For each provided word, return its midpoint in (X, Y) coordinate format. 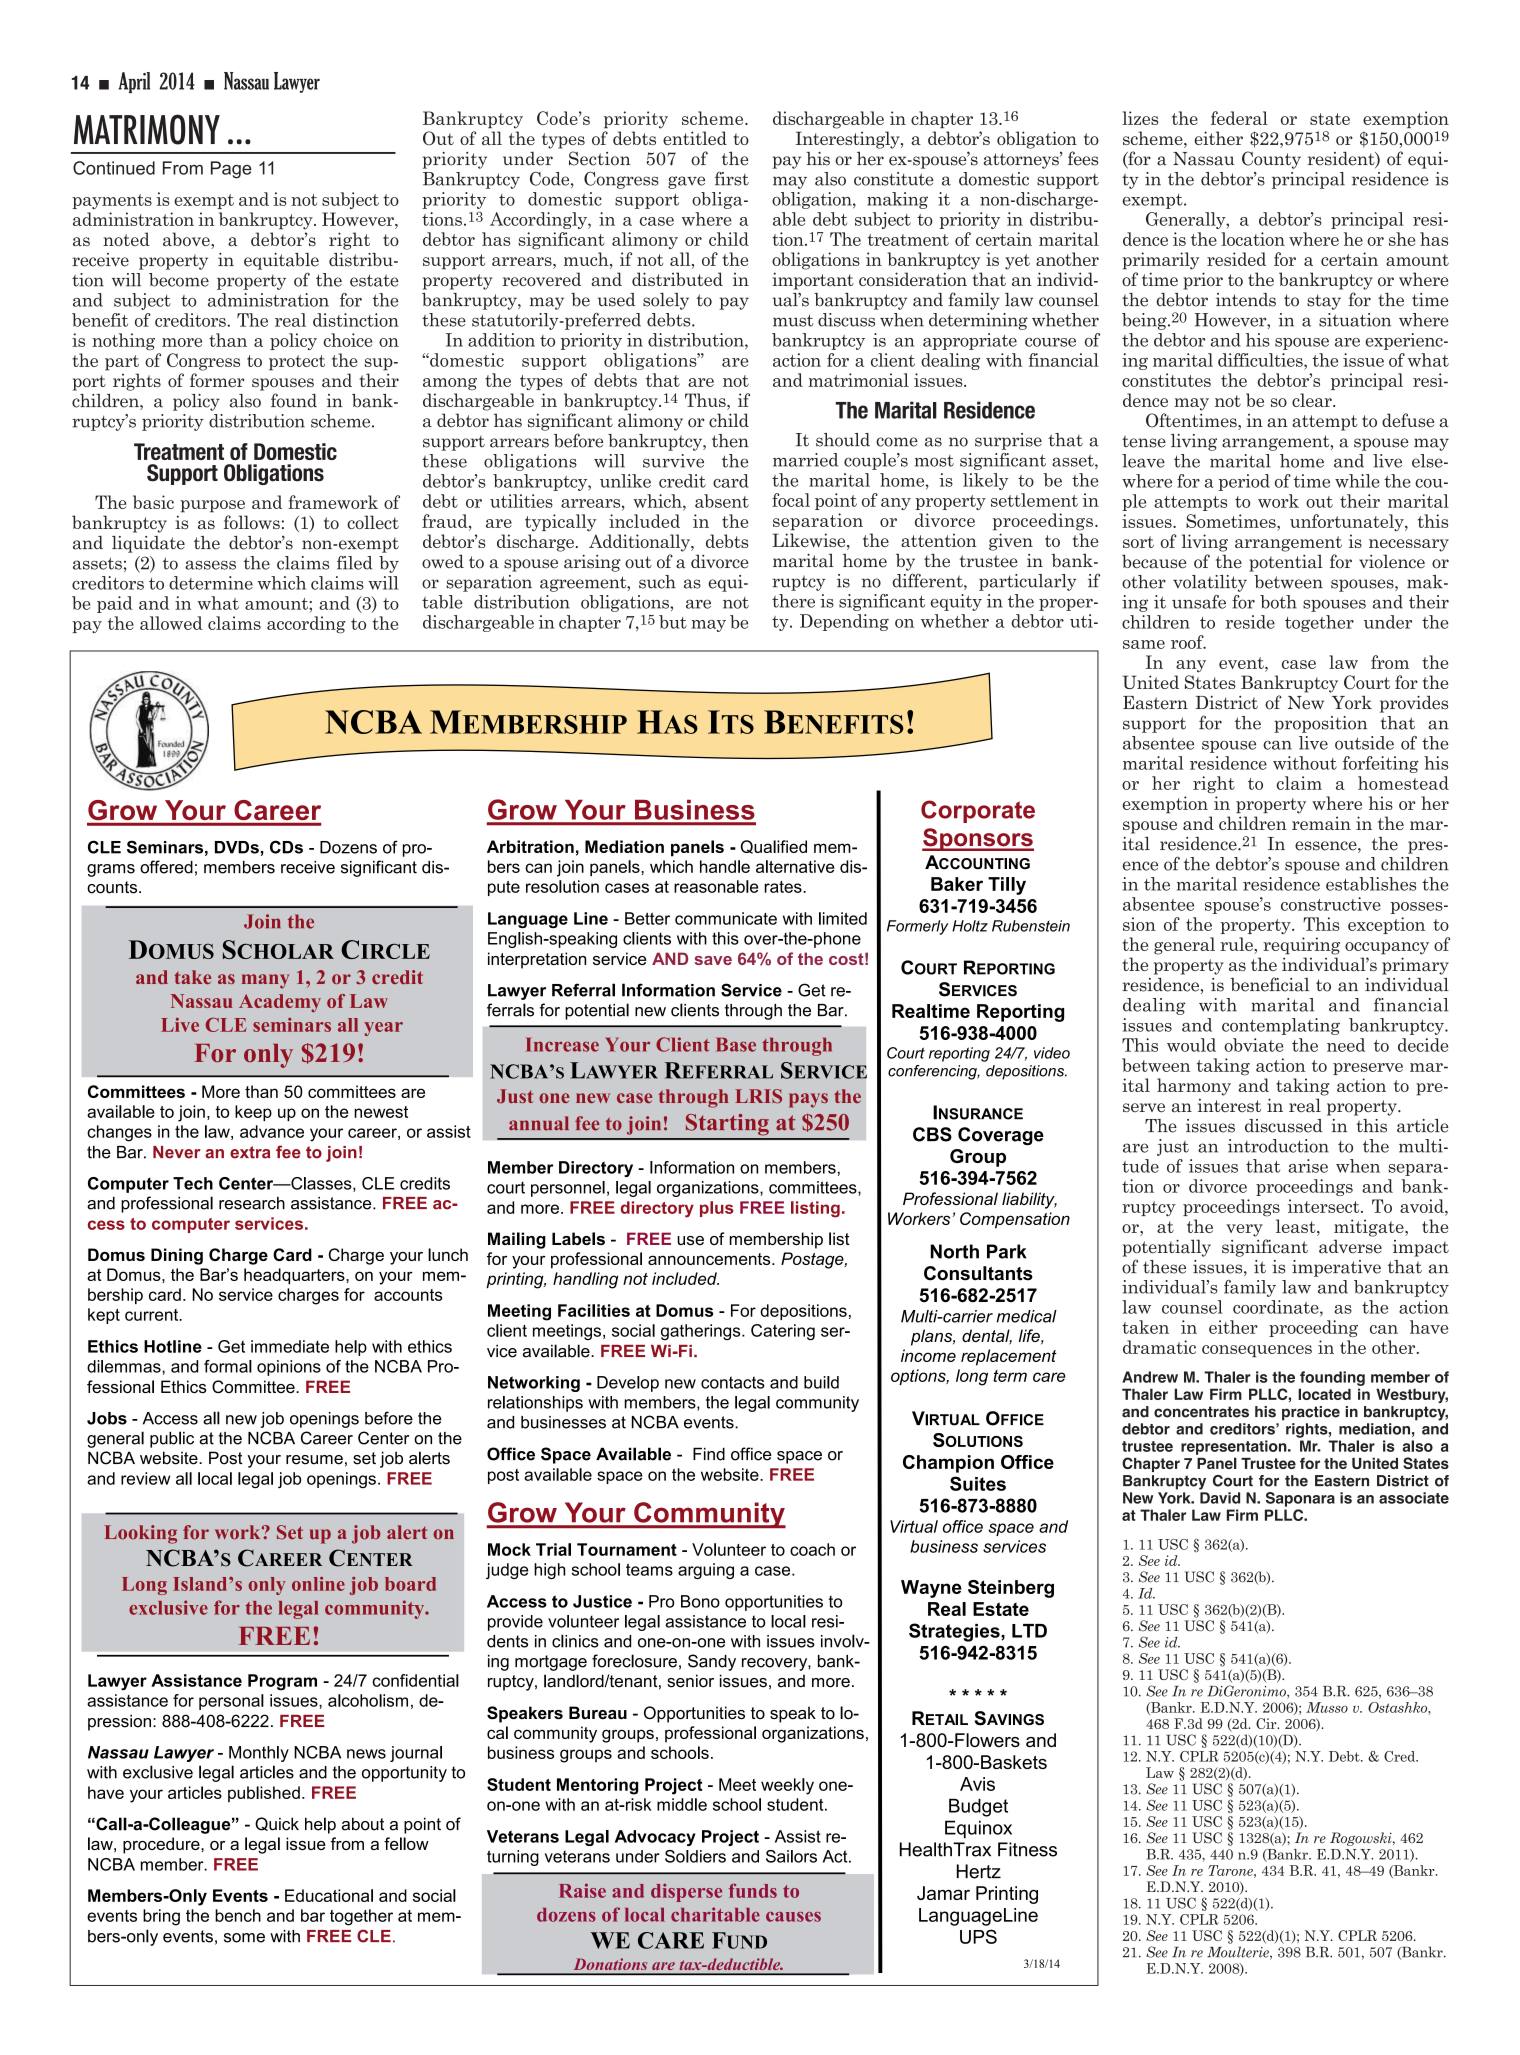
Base (736, 1045)
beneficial (1269, 984)
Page (231, 170)
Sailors (791, 1856)
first (732, 178)
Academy (280, 1003)
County (1271, 160)
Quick (277, 1824)
